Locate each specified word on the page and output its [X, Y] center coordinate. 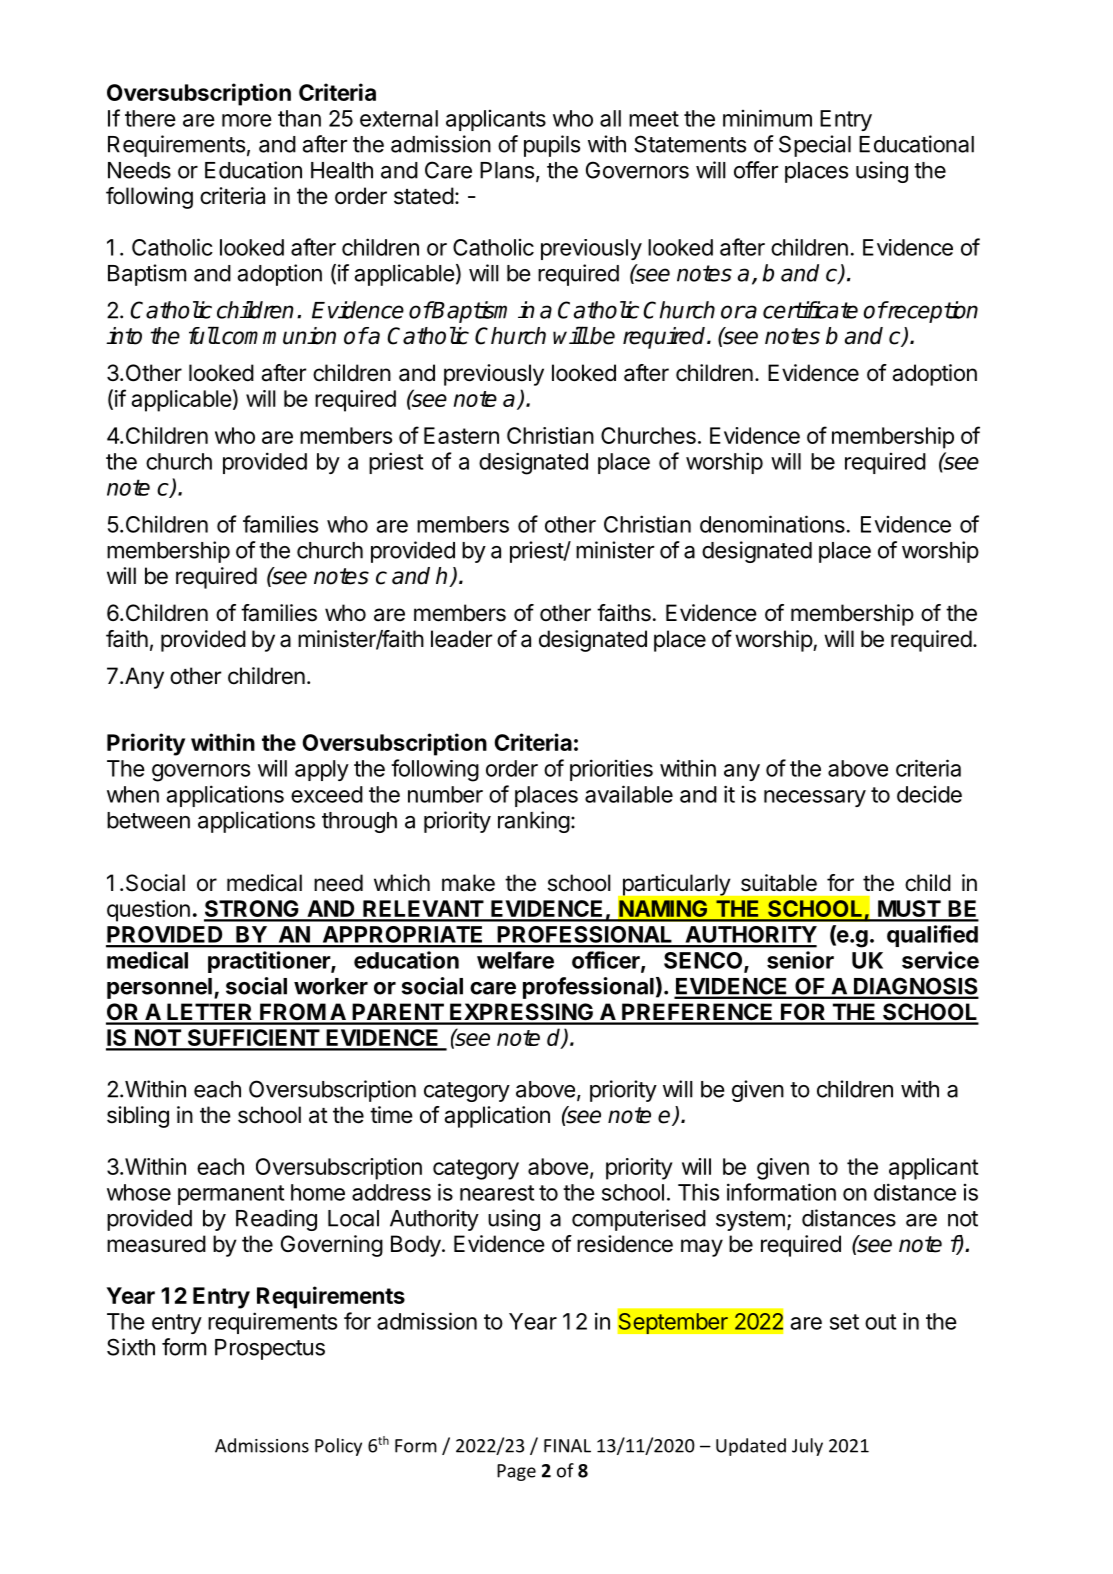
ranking [534, 822]
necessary [815, 798]
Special [815, 146]
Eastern [461, 435]
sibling [138, 1117]
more [247, 120]
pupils [552, 146]
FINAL [567, 1446]
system [750, 1221]
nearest [497, 1193]
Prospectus [270, 1349]
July [807, 1447]
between [148, 820]
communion [279, 336]
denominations [772, 524]
